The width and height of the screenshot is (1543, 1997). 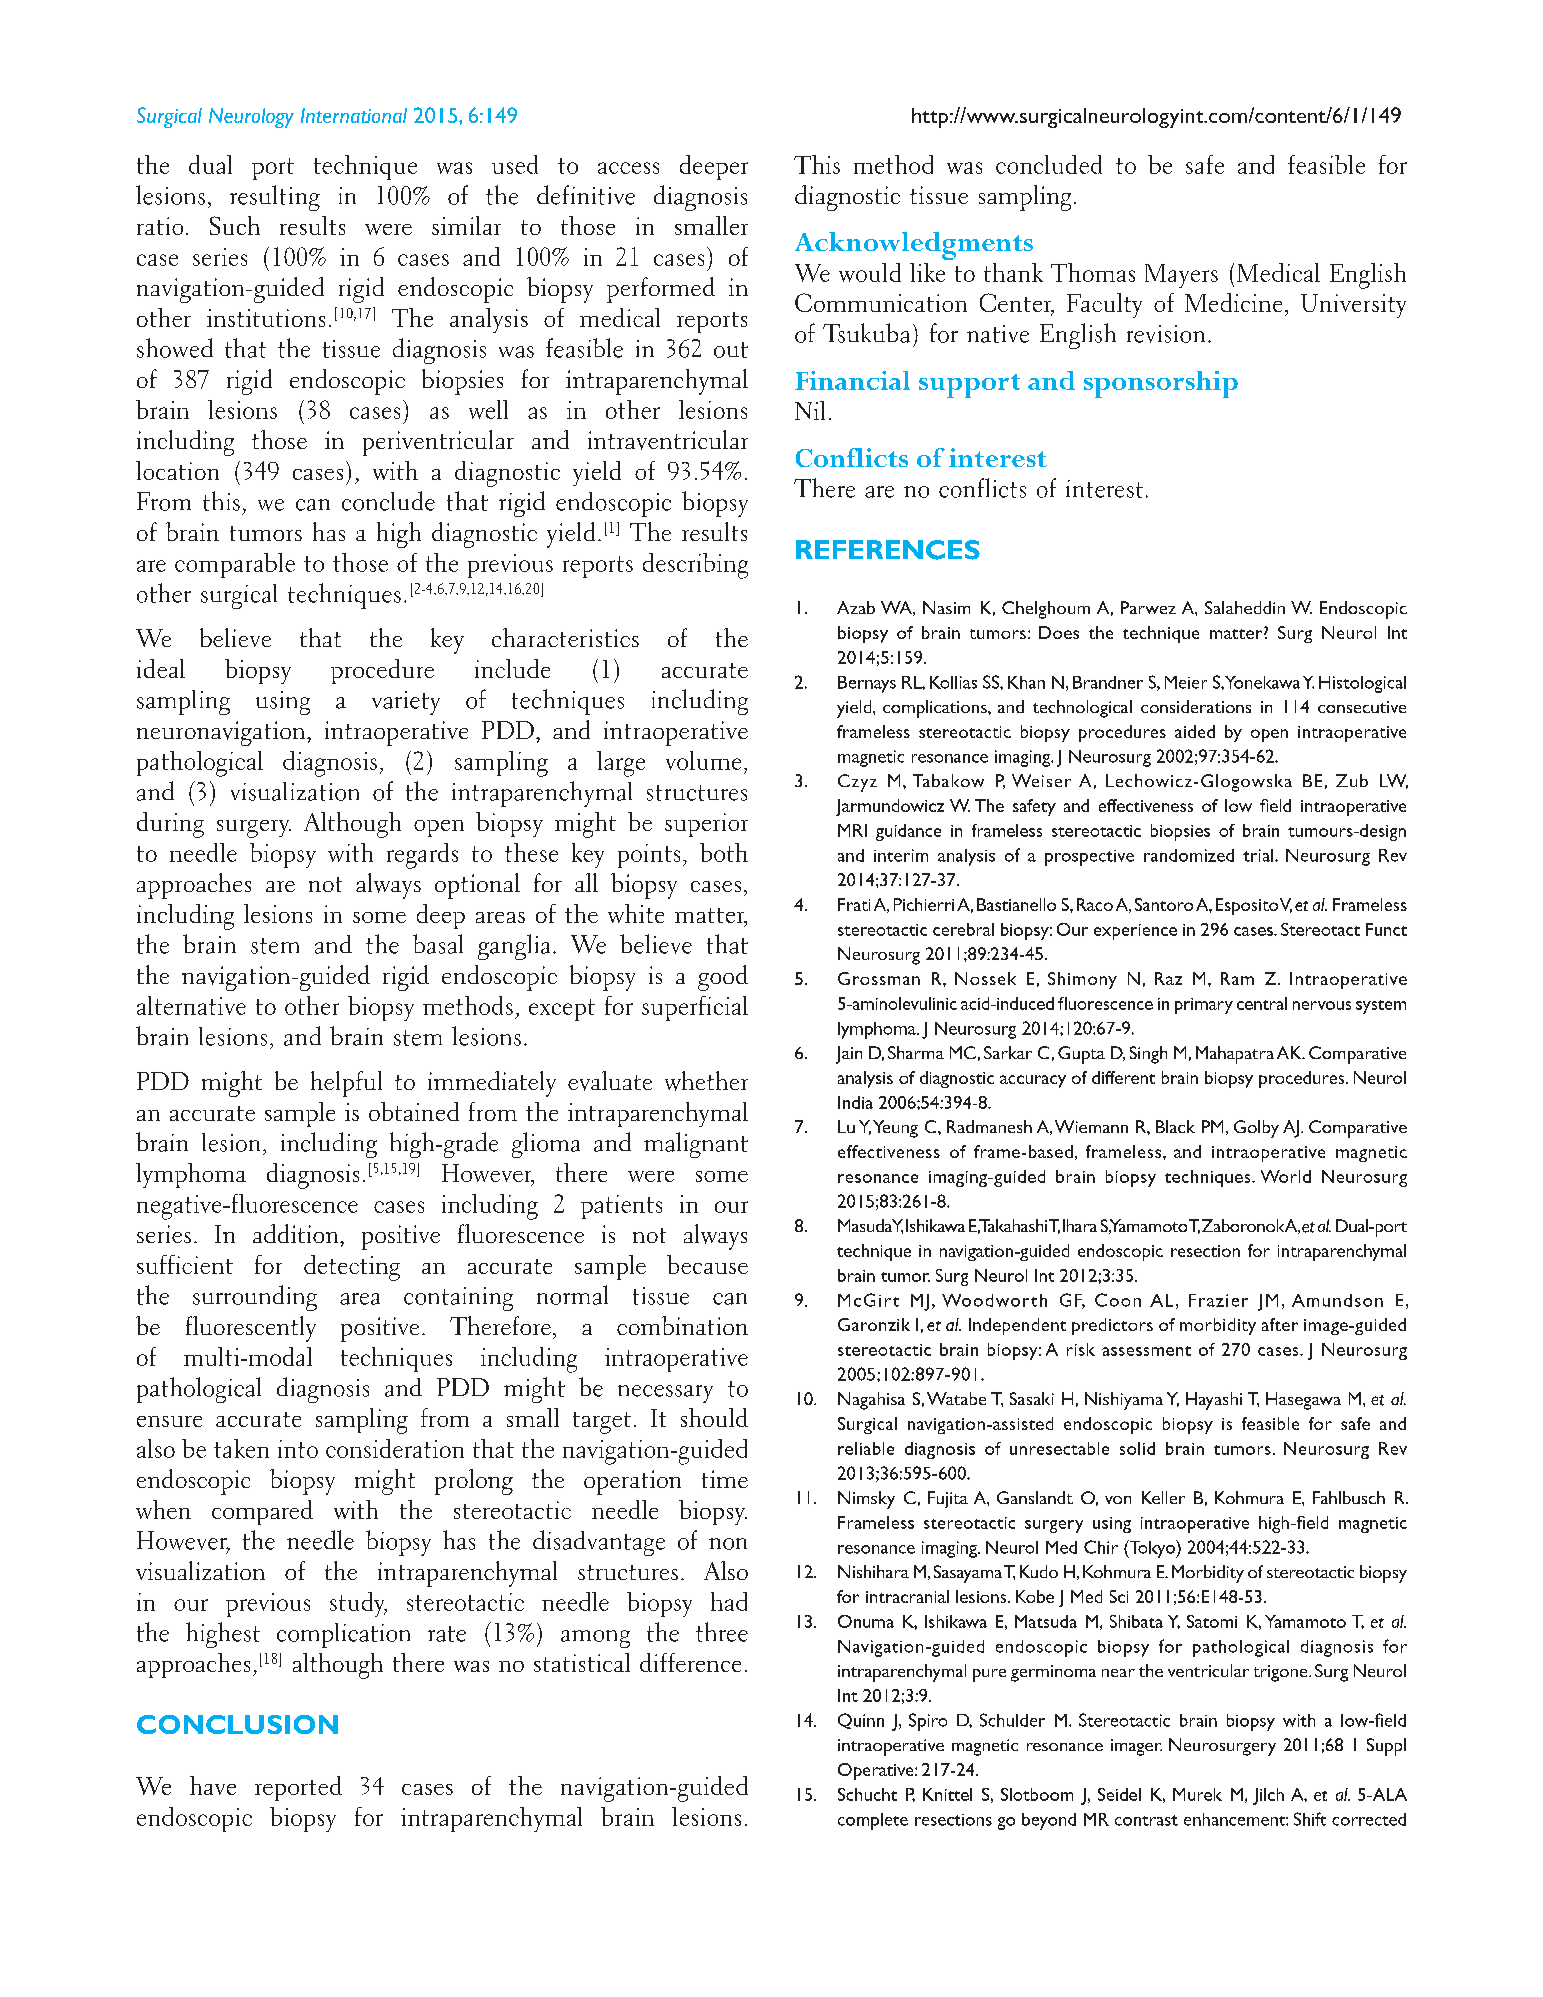 I want to click on Frazier, so click(x=1218, y=1300).
